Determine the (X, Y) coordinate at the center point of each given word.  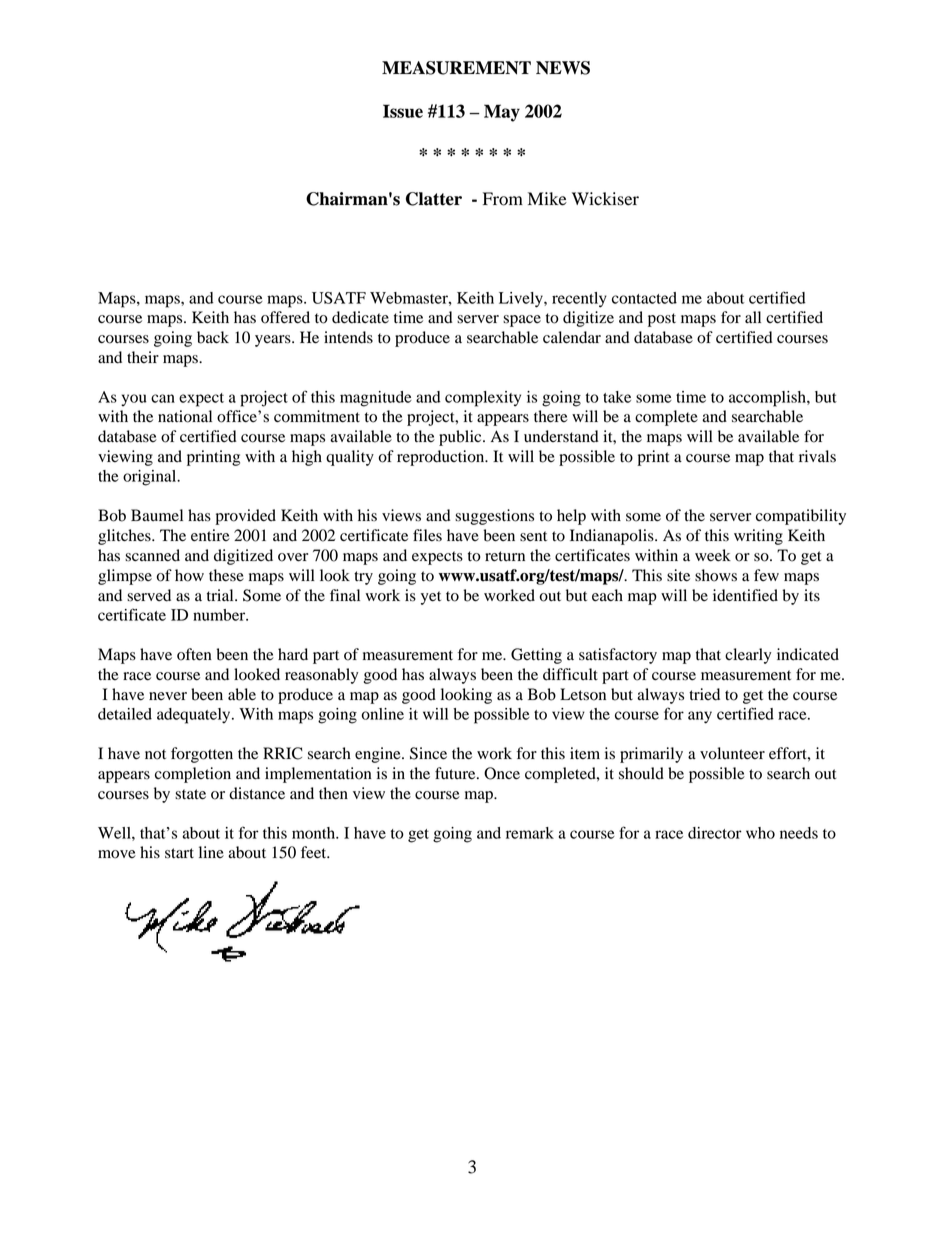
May (502, 113)
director (715, 833)
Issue (403, 111)
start (179, 853)
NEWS (563, 68)
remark (530, 833)
